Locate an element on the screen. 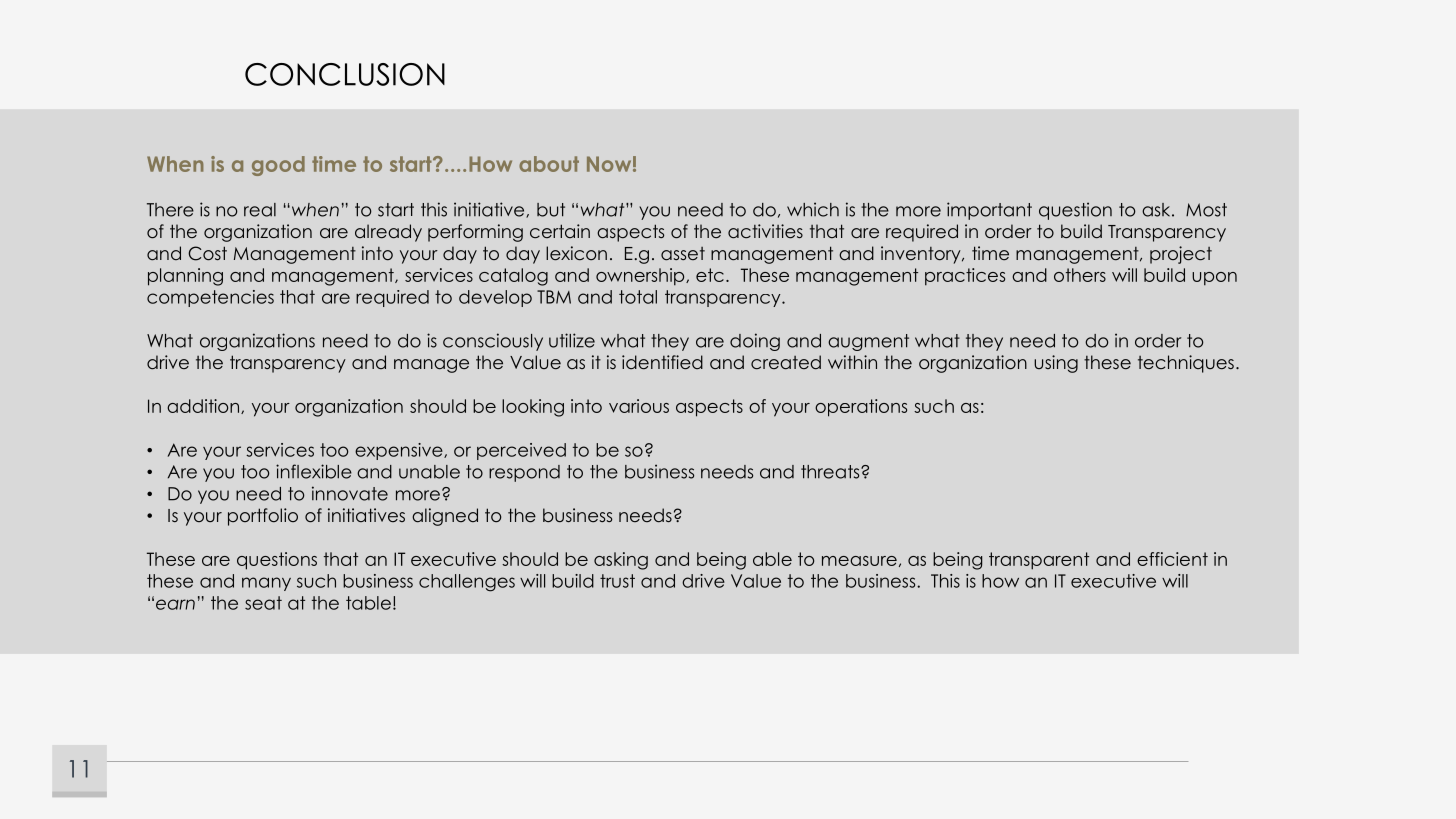 Image resolution: width=1456 pixels, height=819 pixels. competencies is located at coordinates (210, 298).
